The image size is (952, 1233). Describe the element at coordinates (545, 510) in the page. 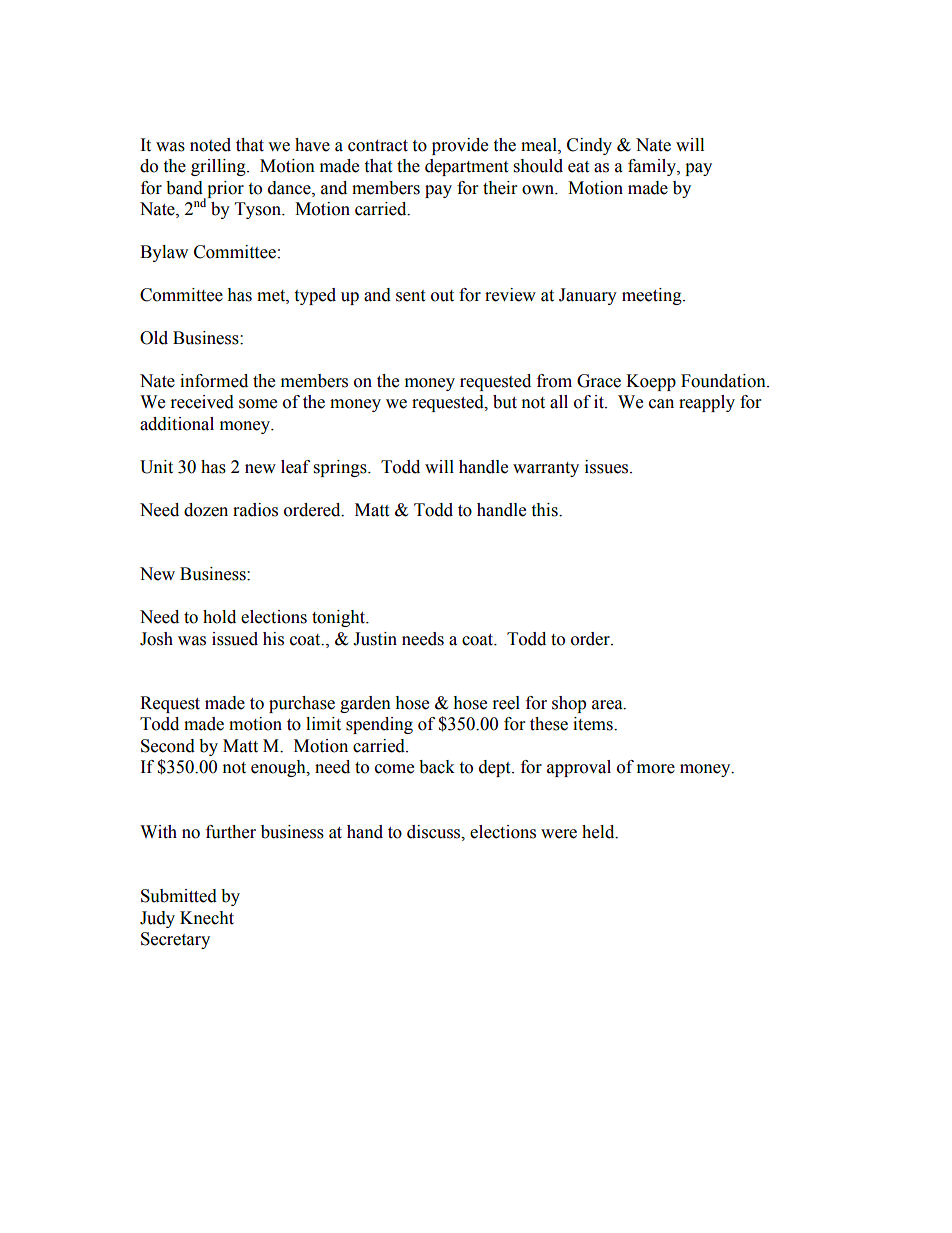

I see `this` at that location.
